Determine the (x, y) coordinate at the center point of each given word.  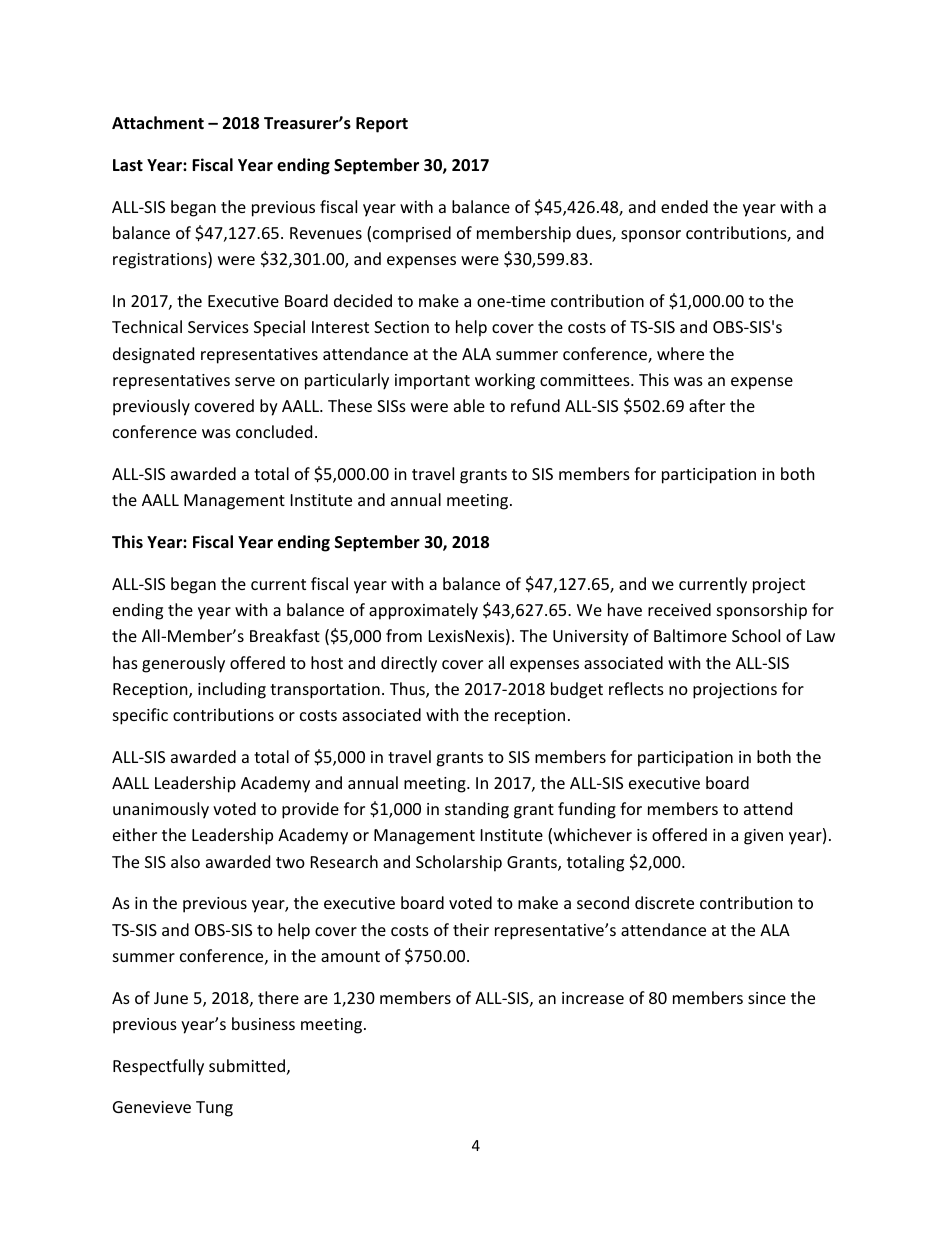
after (707, 405)
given (763, 837)
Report (382, 125)
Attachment (158, 123)
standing (477, 810)
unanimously (161, 810)
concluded (274, 431)
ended (684, 206)
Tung (214, 1109)
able (469, 405)
